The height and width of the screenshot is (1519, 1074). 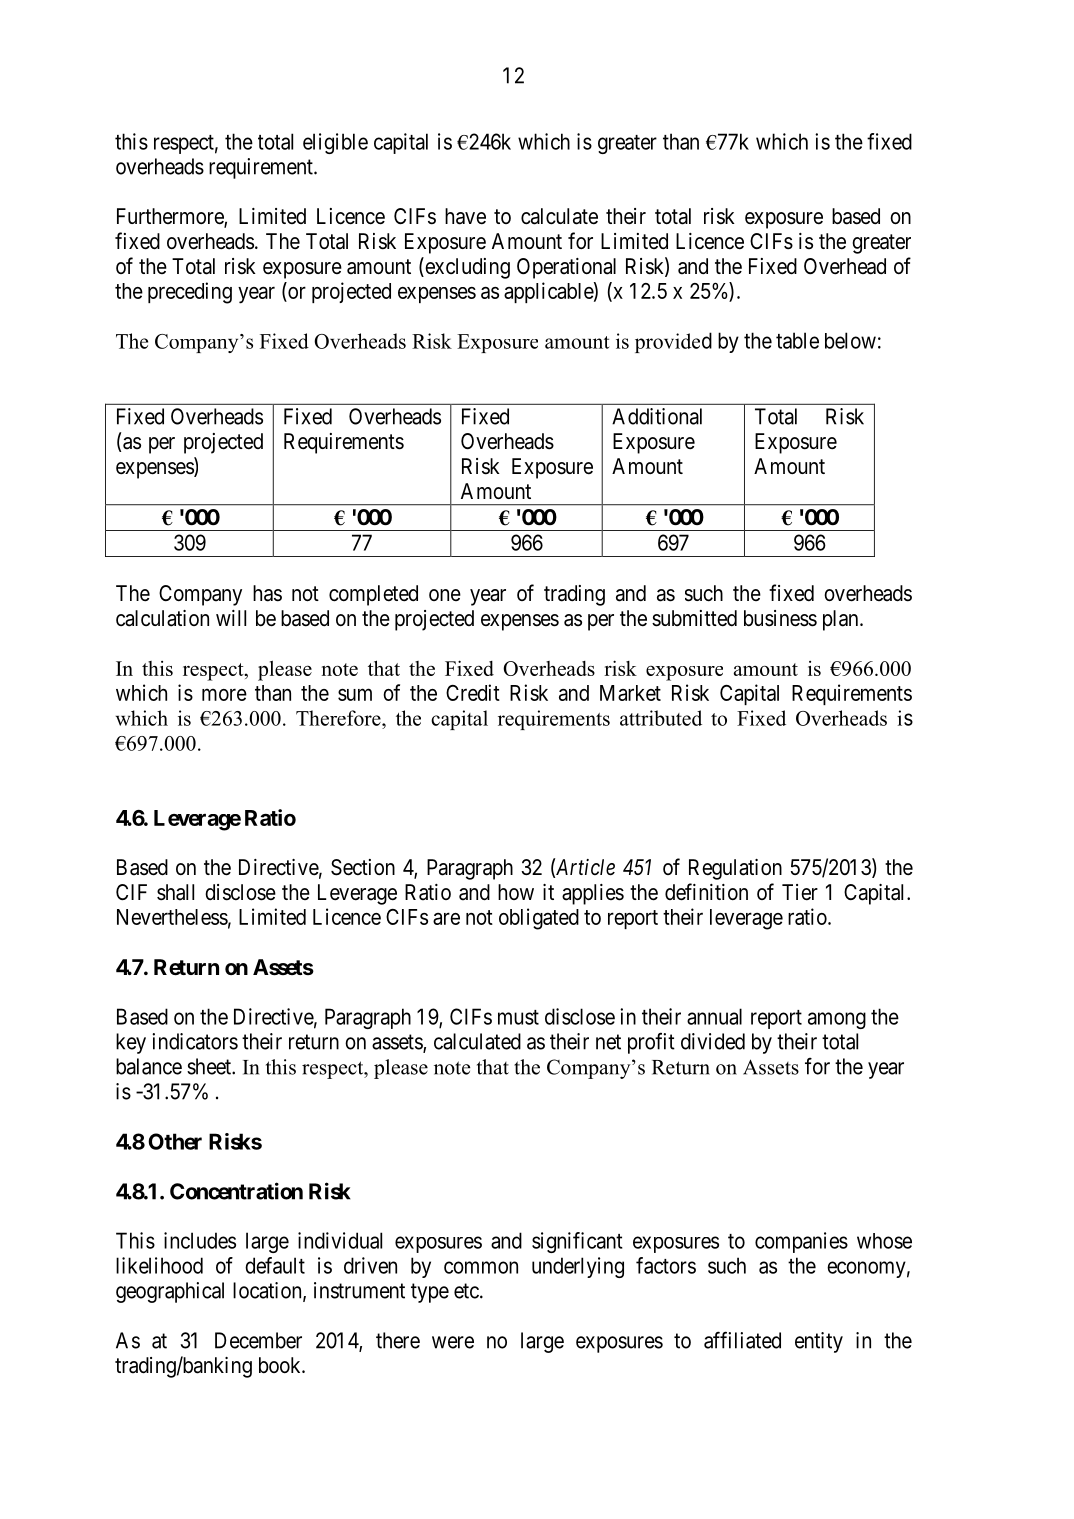 I want to click on has, so click(x=267, y=593).
